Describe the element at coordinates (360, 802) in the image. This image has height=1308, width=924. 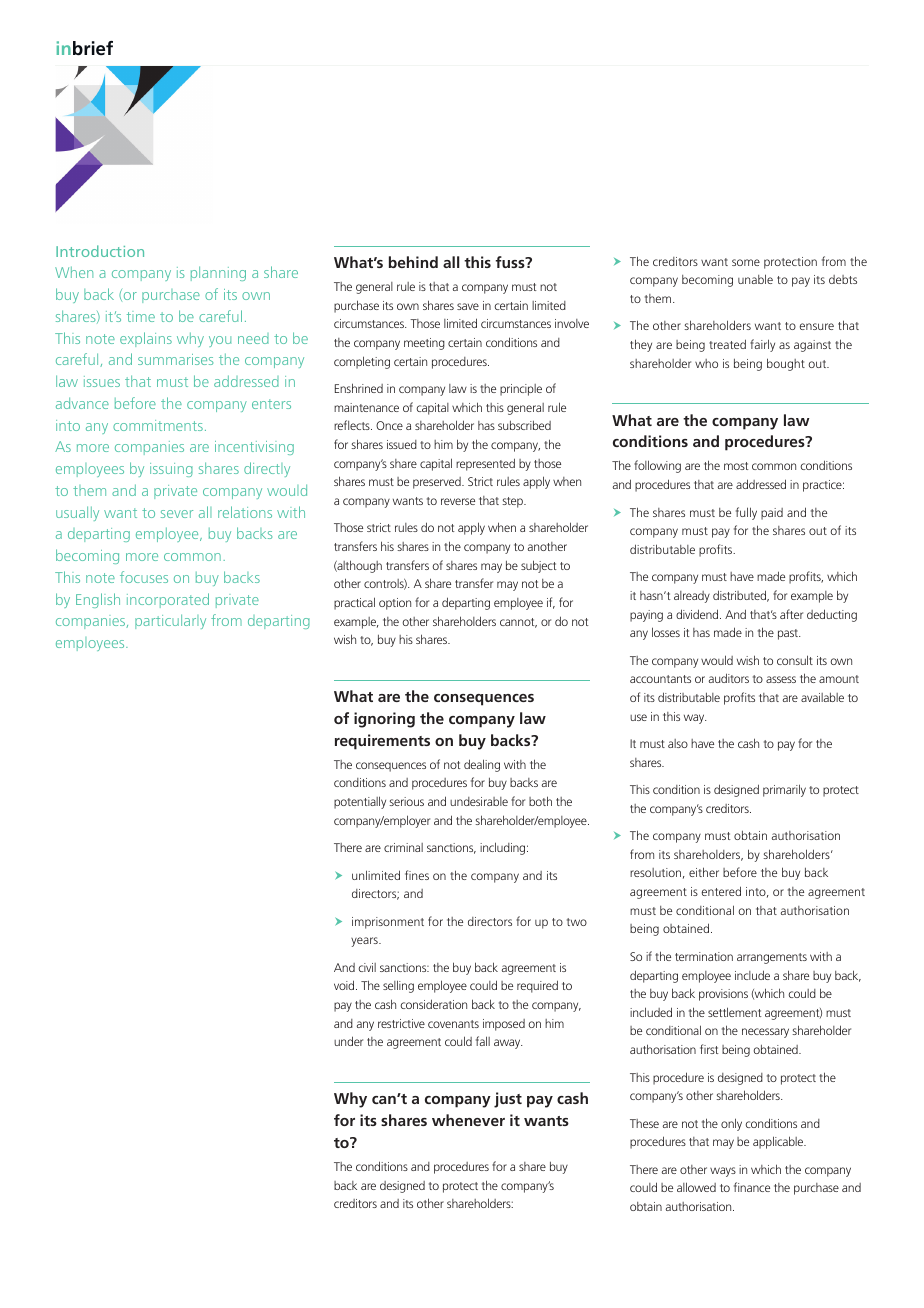
I see `potentially` at that location.
